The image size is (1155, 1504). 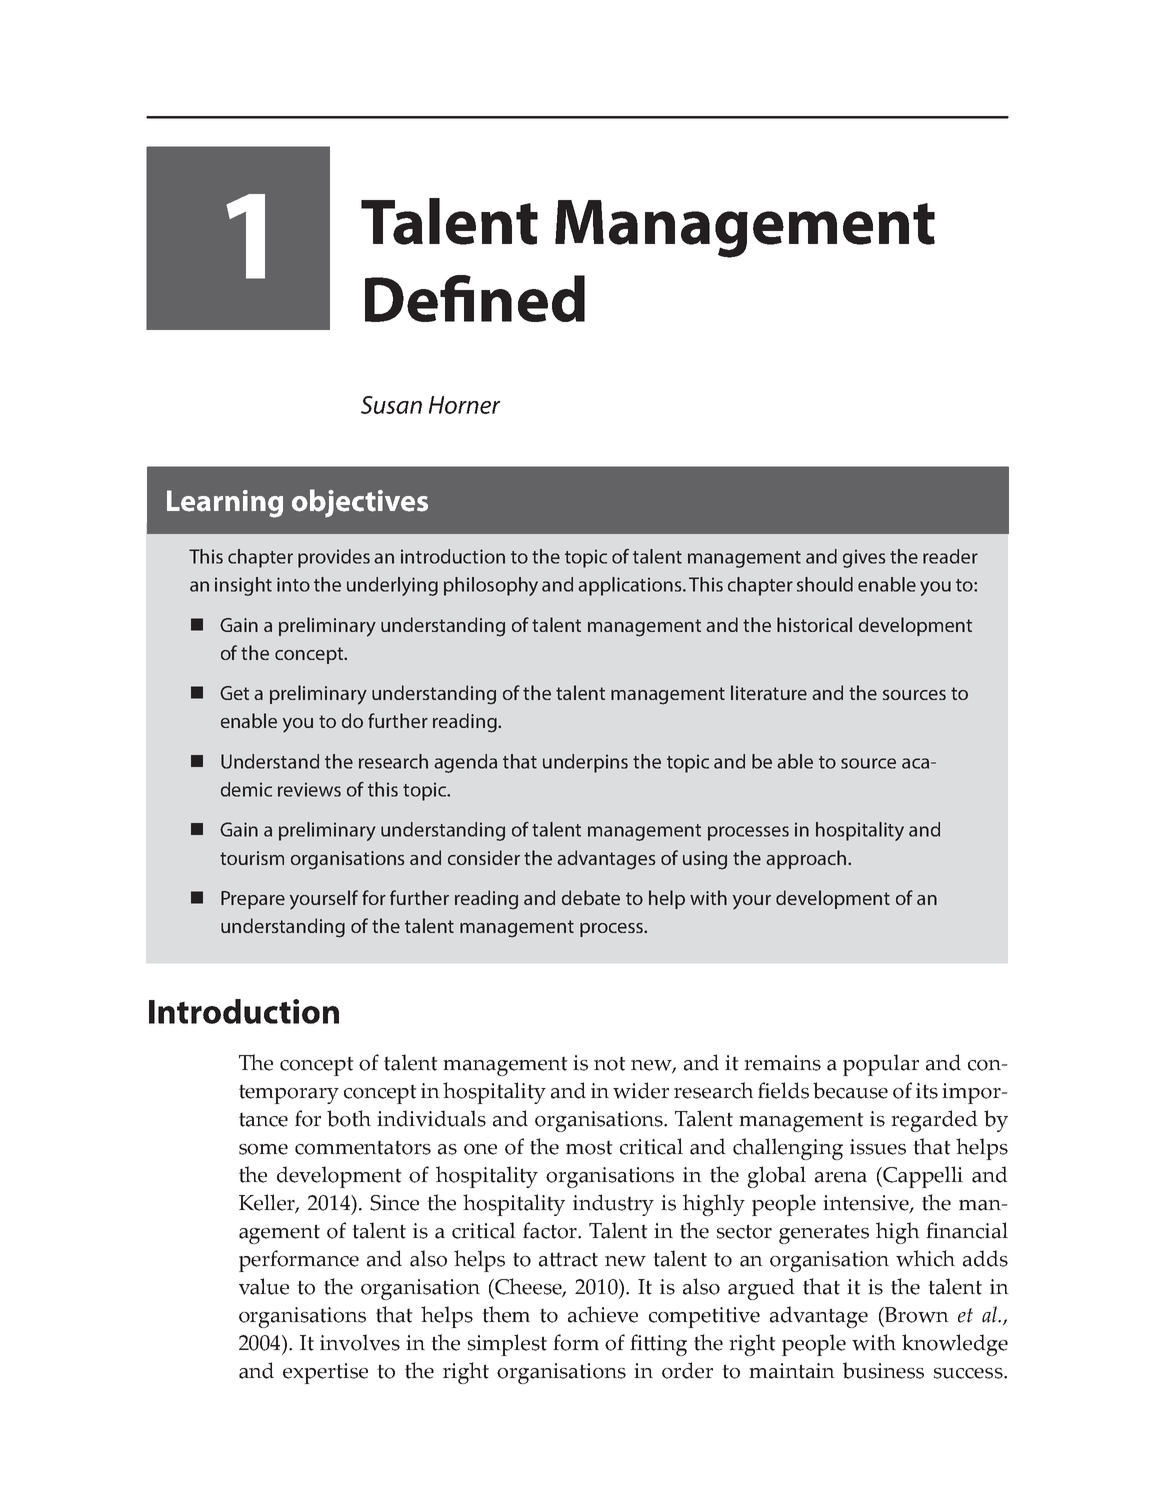 What do you see at coordinates (391, 405) in the screenshot?
I see `Susan` at bounding box center [391, 405].
